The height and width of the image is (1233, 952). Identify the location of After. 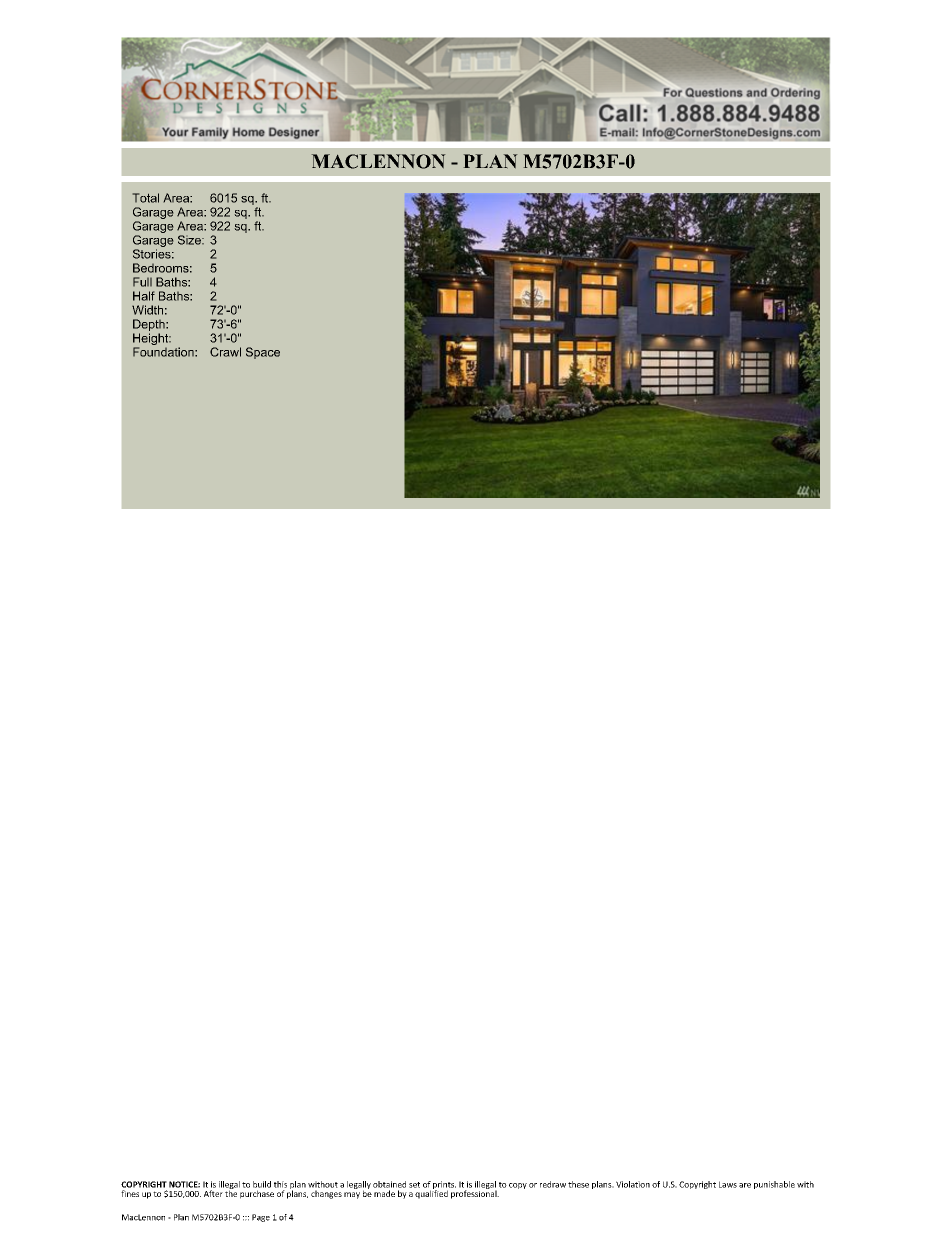
(213, 1193).
